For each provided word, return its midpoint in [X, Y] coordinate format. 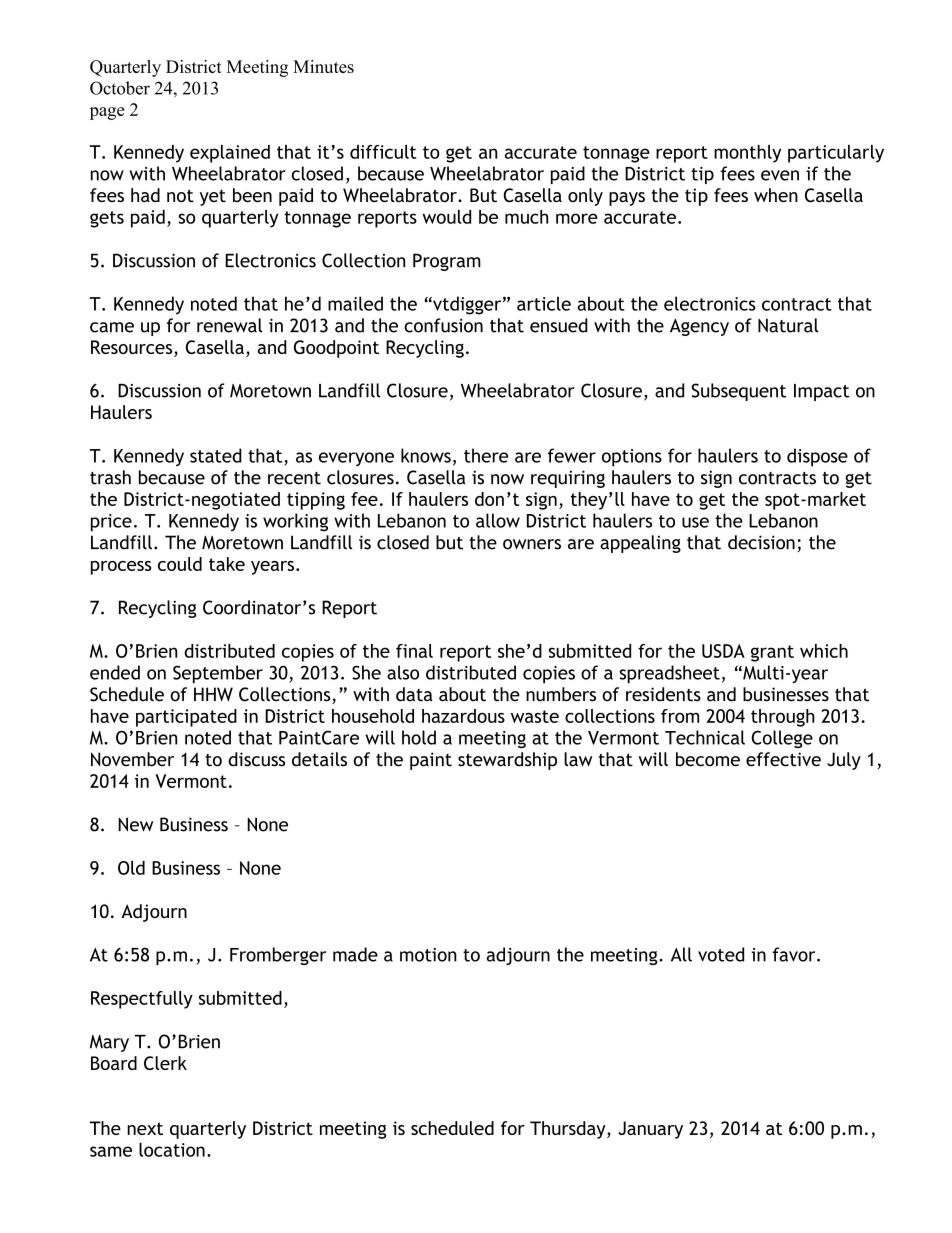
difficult [383, 152]
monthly [747, 154]
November [132, 759]
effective [783, 759]
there [486, 455]
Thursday [569, 1130]
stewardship [507, 761]
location [172, 1149]
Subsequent [739, 392]
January [650, 1130]
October [120, 88]
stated [216, 455]
